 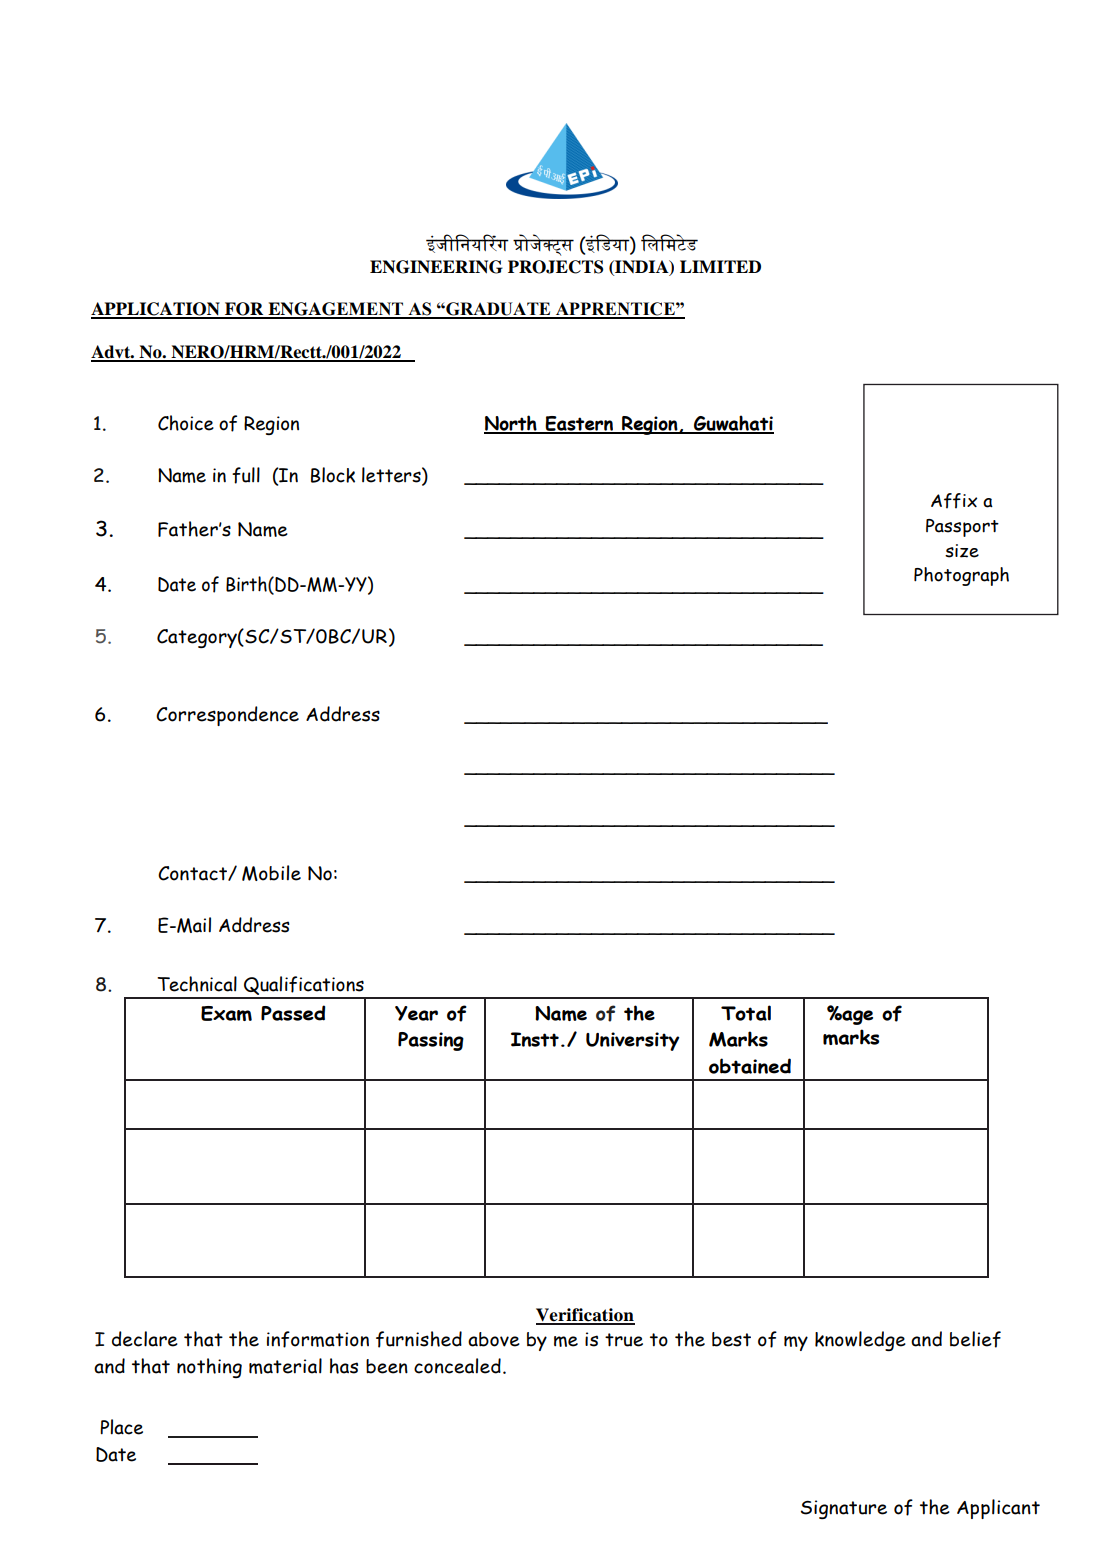 What do you see at coordinates (555, 267) in the document?
I see `PROJECTS` at bounding box center [555, 267].
